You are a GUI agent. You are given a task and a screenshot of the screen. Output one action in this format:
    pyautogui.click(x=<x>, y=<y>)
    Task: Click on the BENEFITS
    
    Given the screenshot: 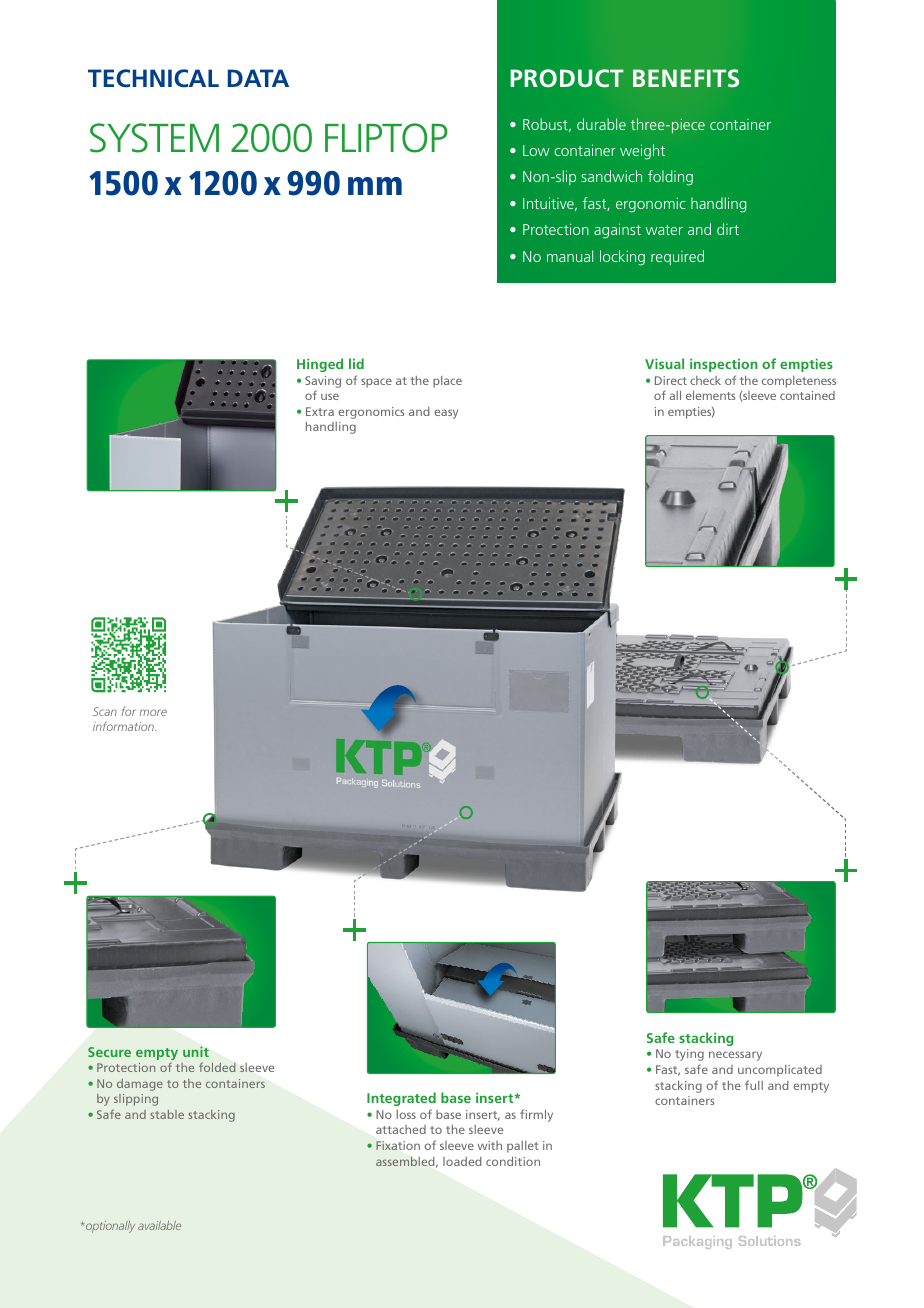 What is the action you would take?
    pyautogui.click(x=686, y=78)
